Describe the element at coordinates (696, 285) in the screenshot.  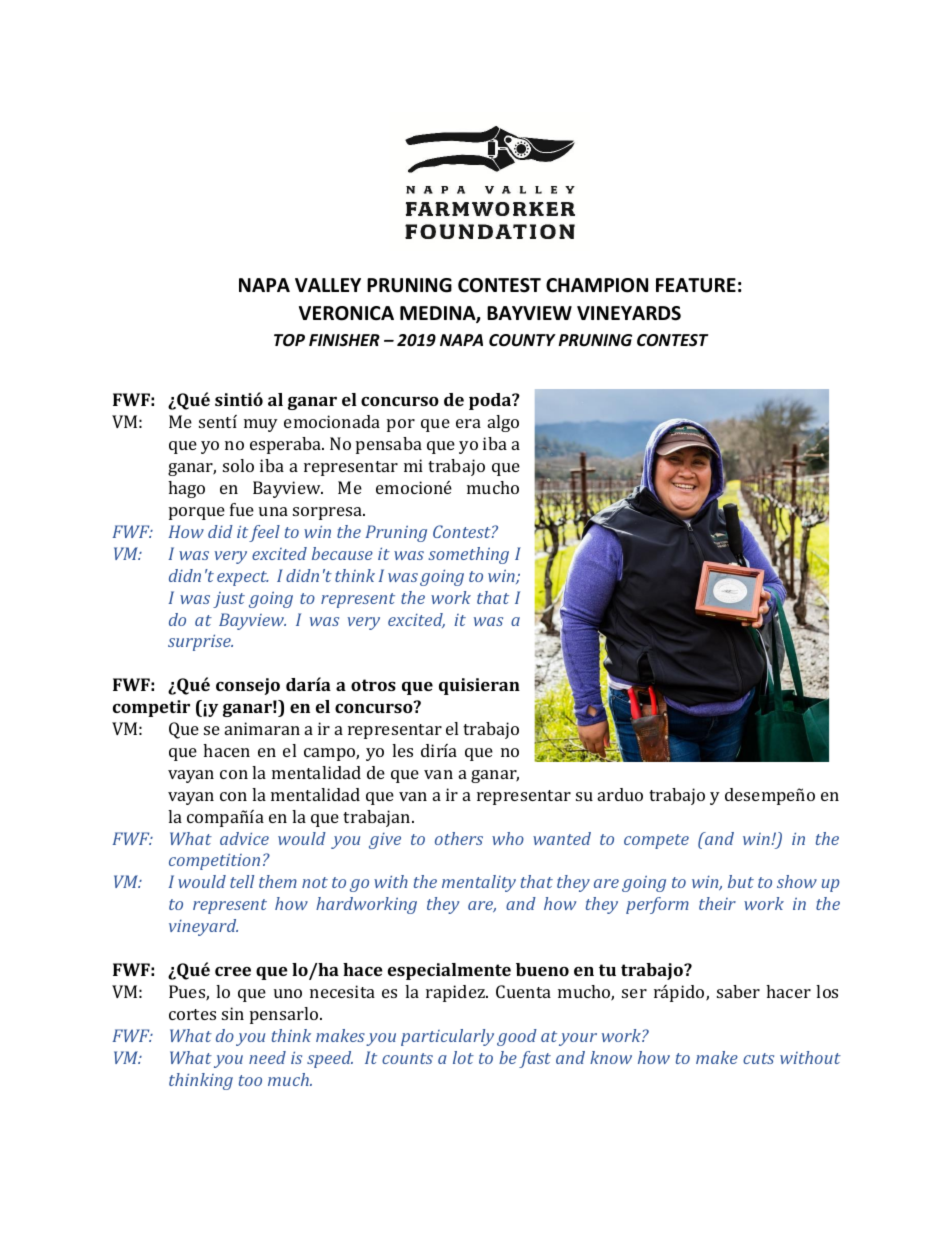
I see `FEATURE` at that location.
